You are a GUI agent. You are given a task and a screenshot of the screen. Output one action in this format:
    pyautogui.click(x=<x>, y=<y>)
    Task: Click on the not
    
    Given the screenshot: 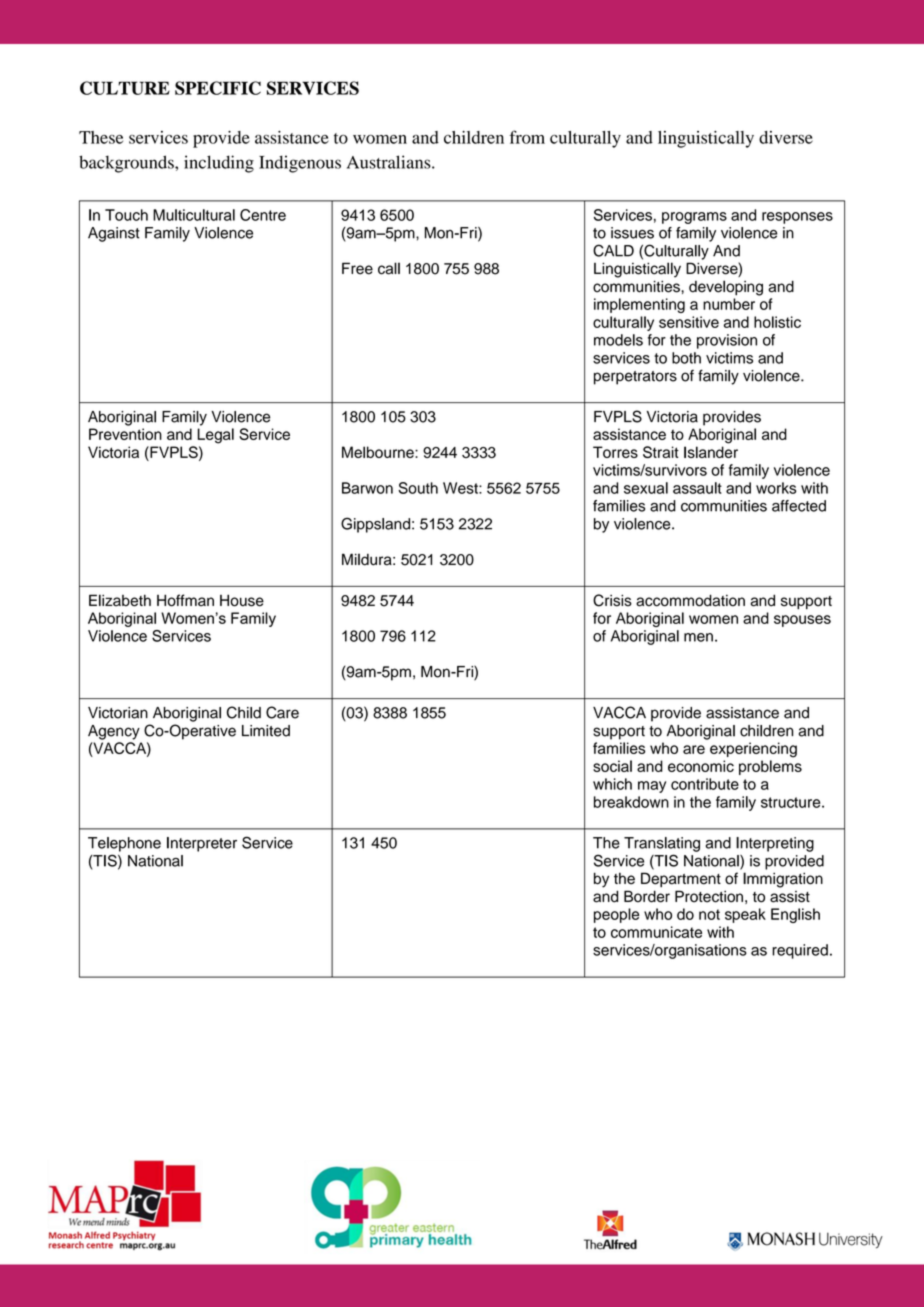 What is the action you would take?
    pyautogui.click(x=709, y=914)
